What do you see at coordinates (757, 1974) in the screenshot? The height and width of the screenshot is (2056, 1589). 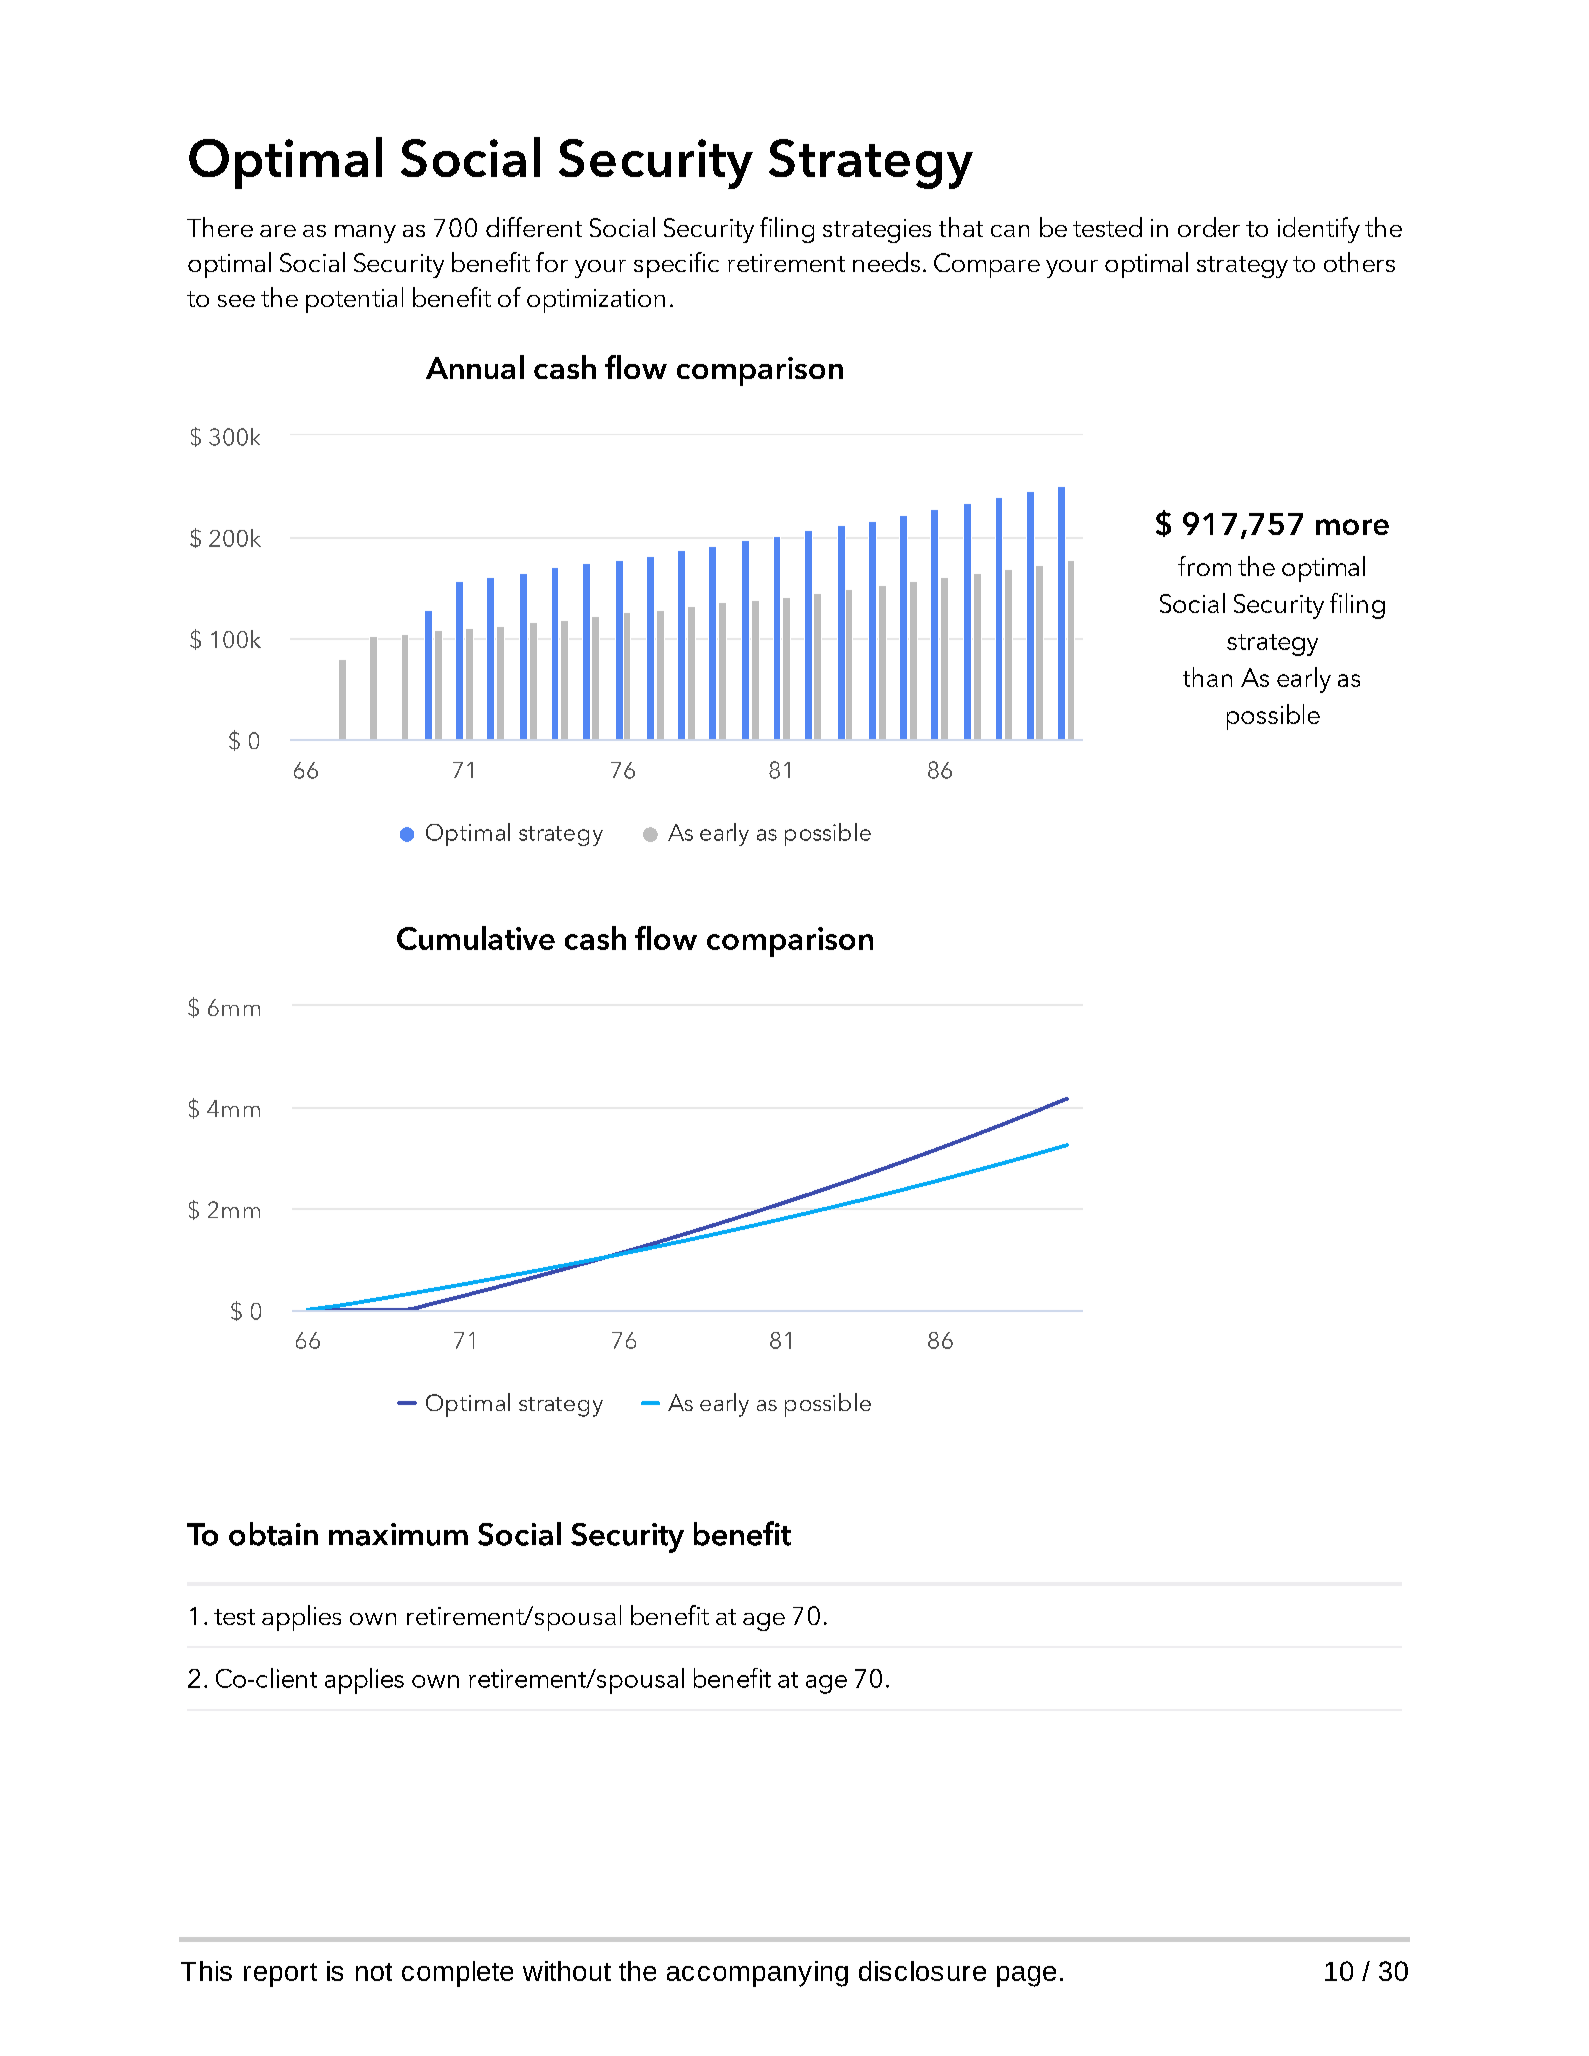 I see `accompanying` at bounding box center [757, 1974].
